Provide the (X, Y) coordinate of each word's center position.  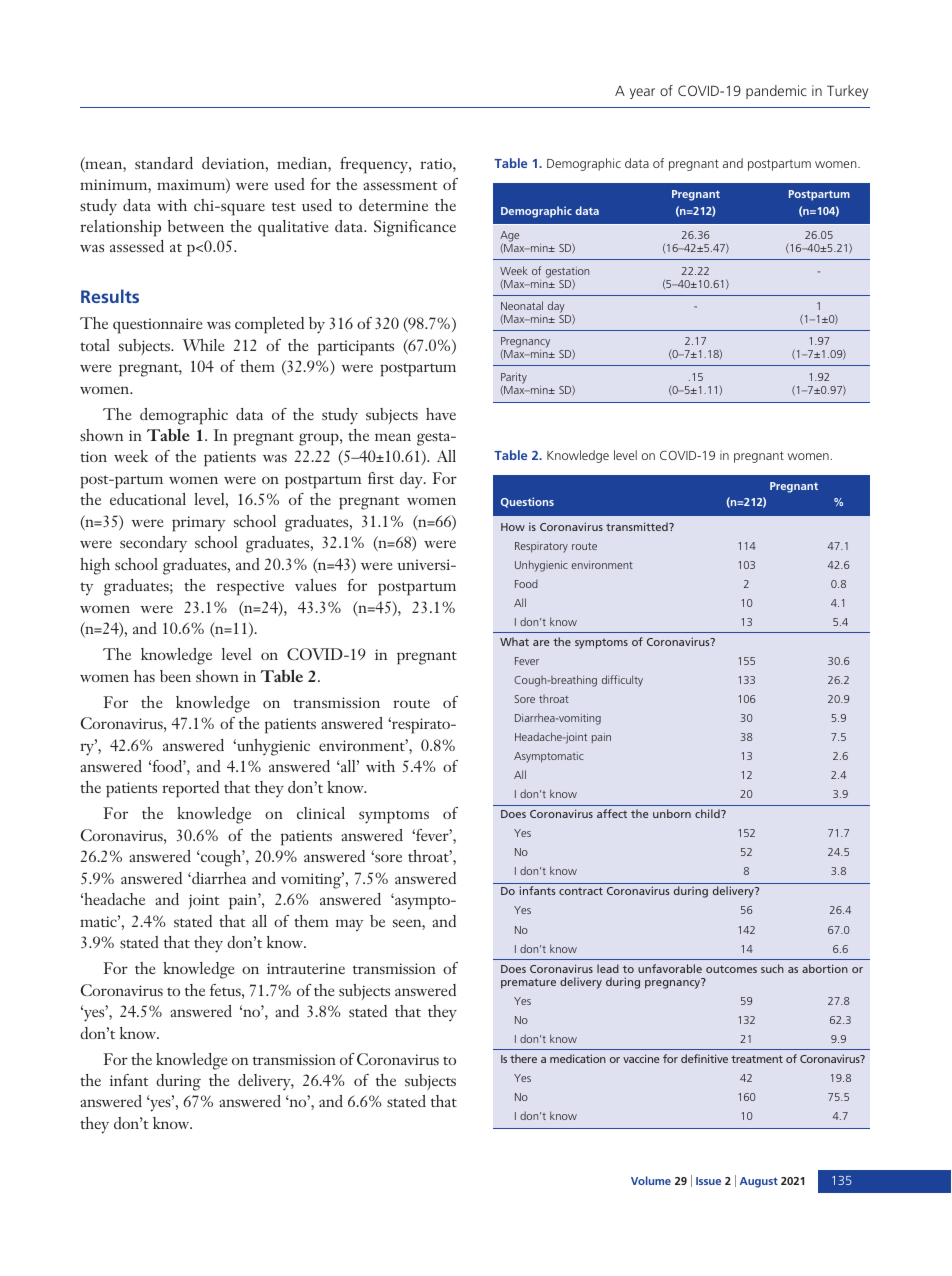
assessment (400, 185)
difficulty (622, 681)
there (523, 1058)
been (175, 676)
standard (164, 163)
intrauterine (306, 968)
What (514, 641)
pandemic (776, 92)
